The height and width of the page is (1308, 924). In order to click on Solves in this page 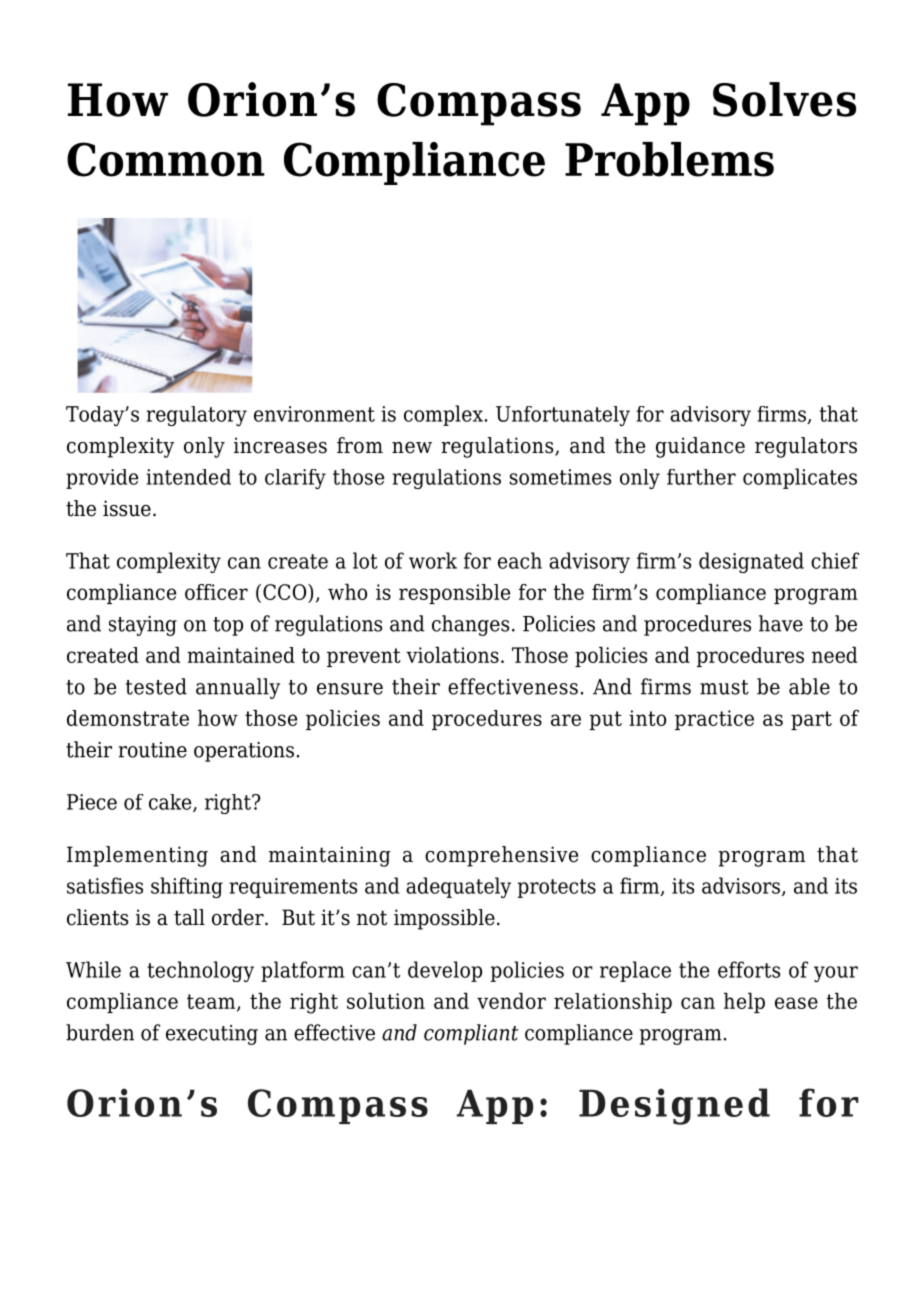, I will do `click(784, 99)`.
